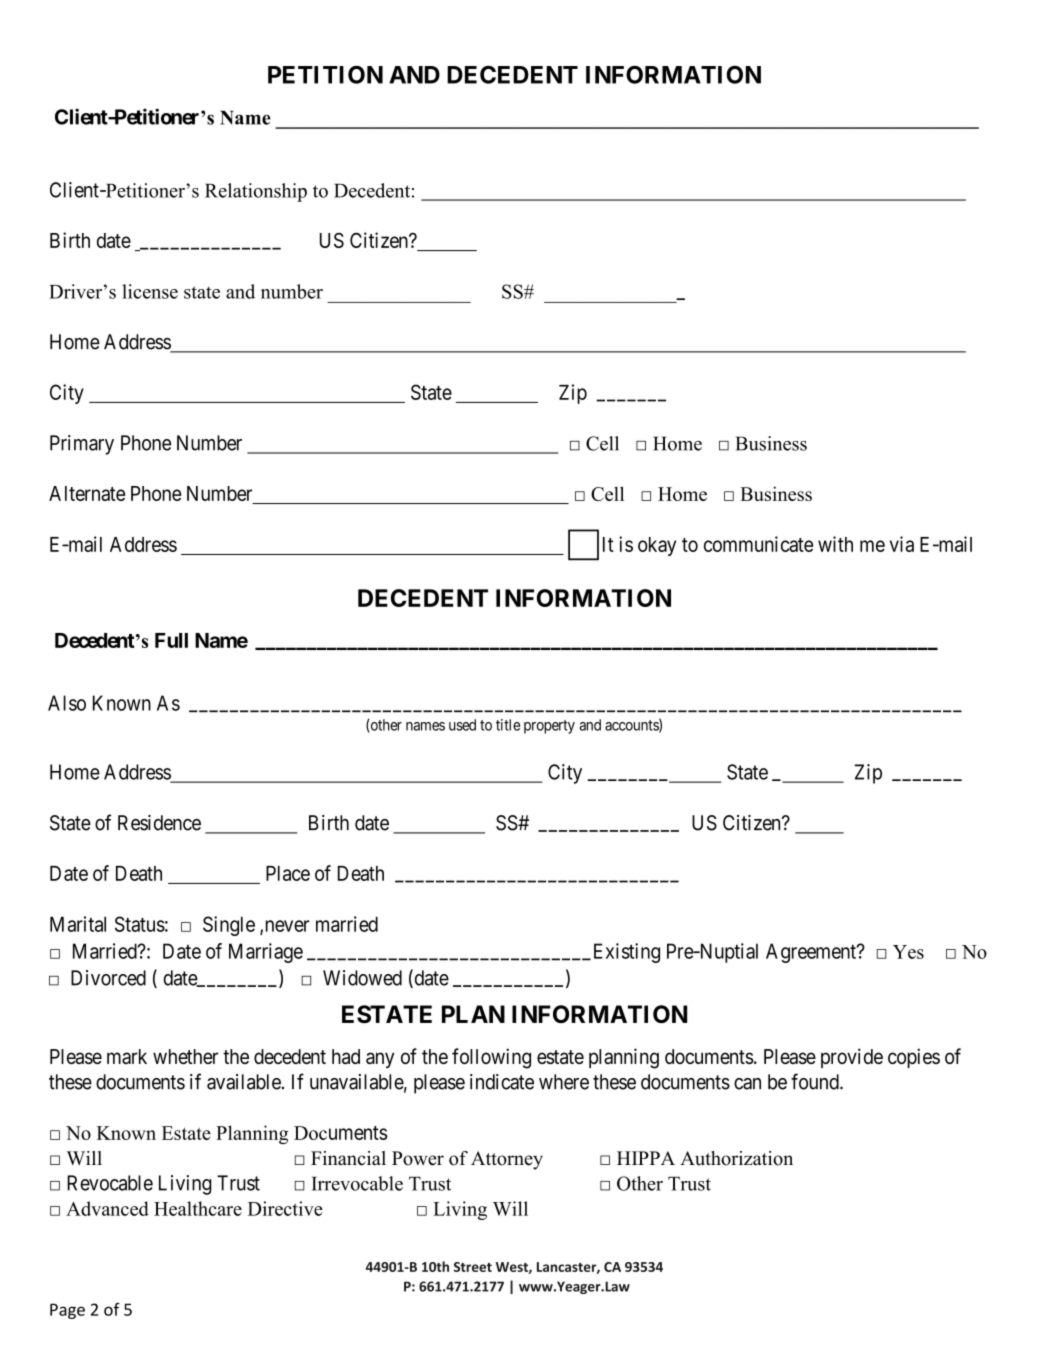 The image size is (1039, 1345). I want to click on property, so click(549, 727).
